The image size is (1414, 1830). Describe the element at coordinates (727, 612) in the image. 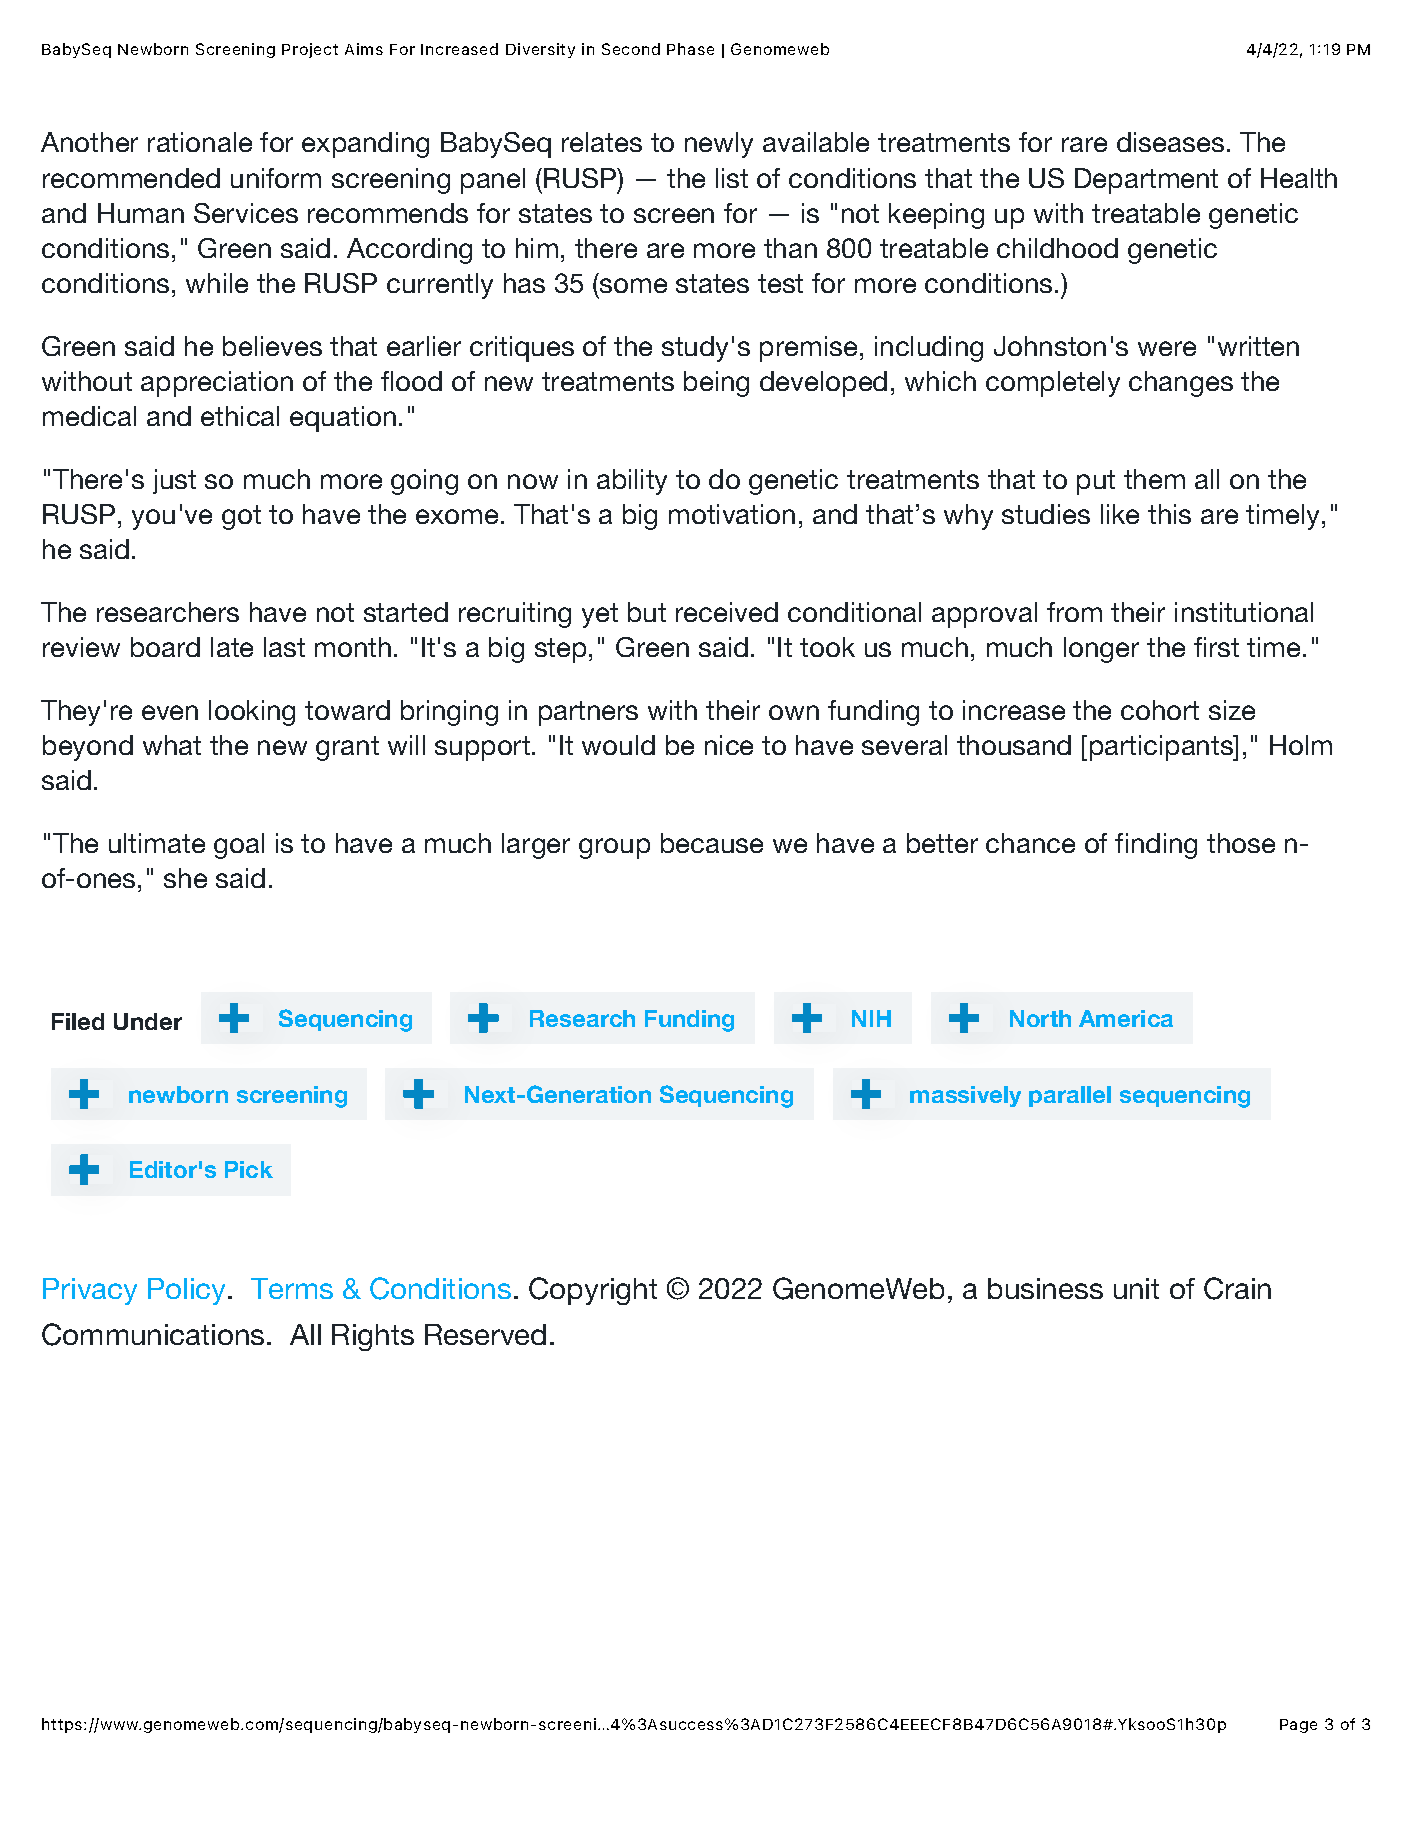

I see `received` at that location.
